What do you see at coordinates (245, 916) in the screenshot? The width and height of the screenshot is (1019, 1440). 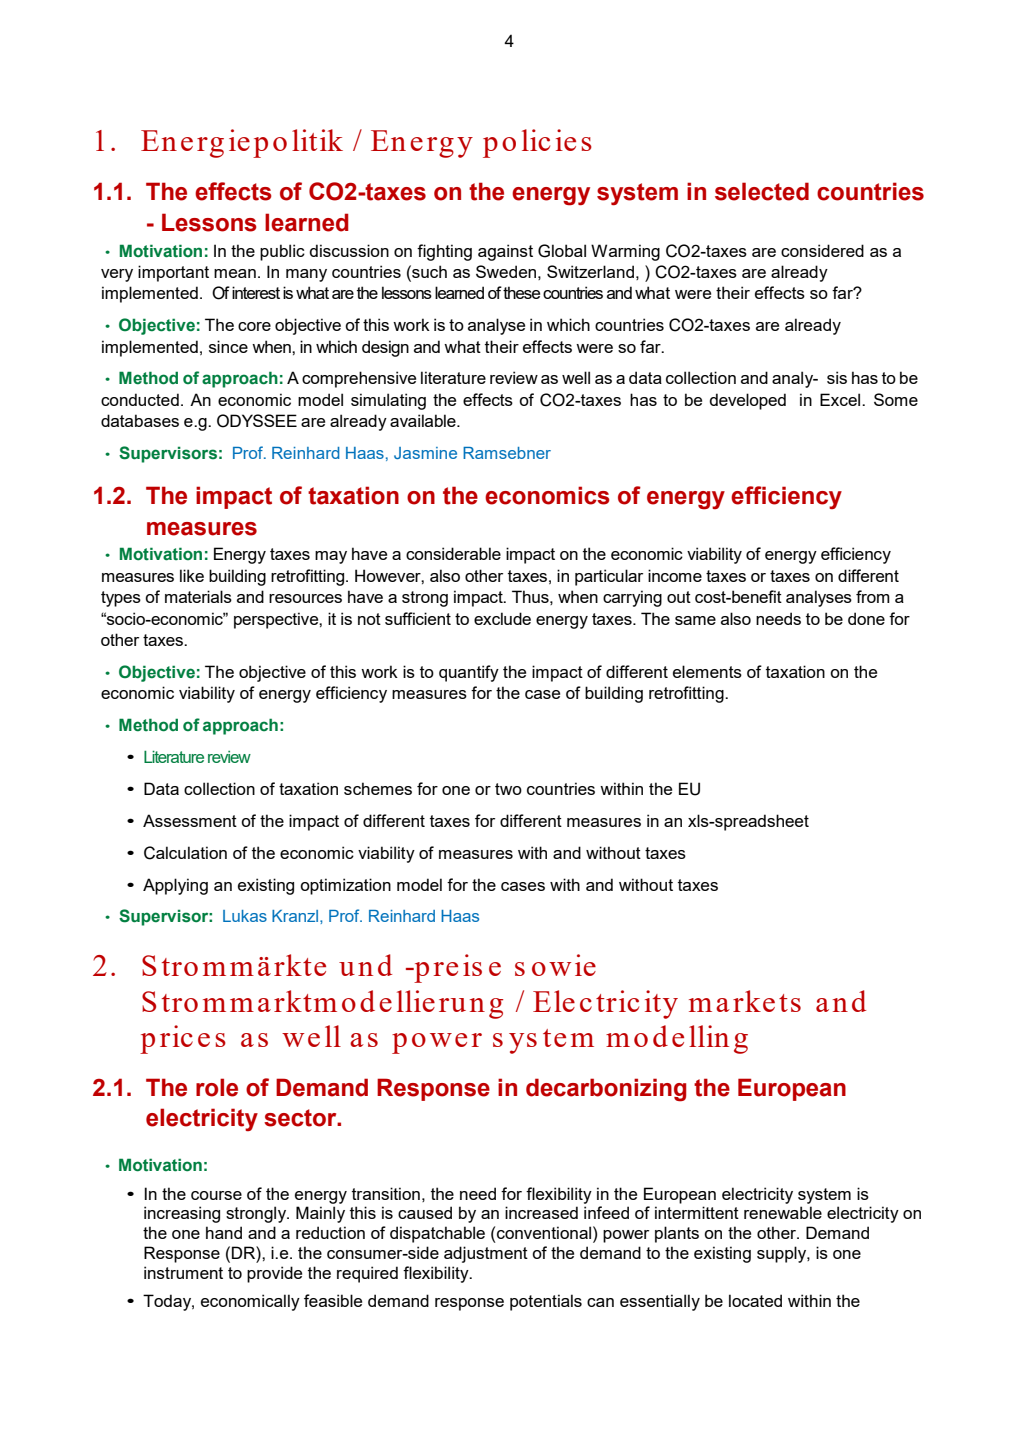 I see `Lukas` at bounding box center [245, 916].
